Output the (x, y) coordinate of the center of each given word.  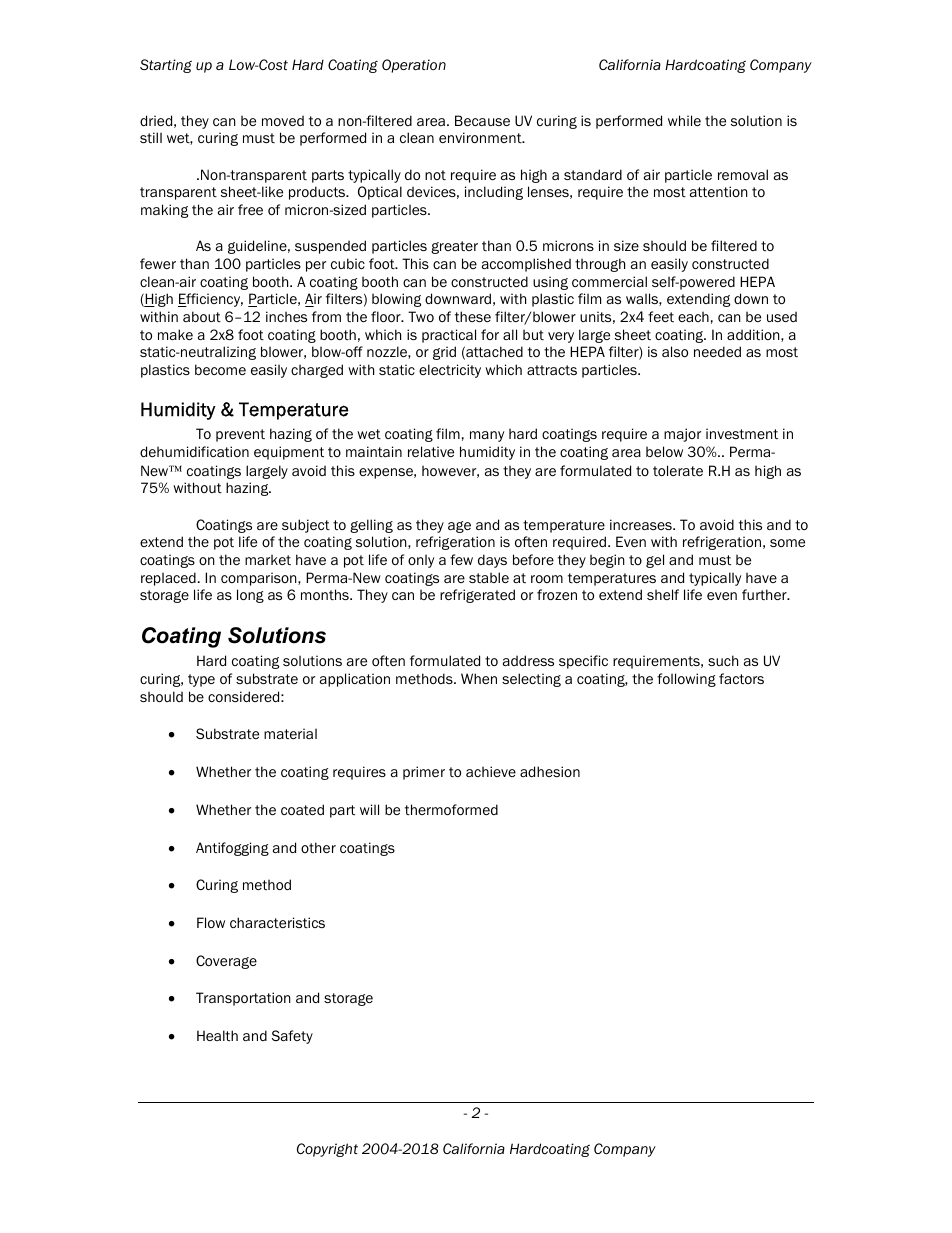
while (684, 120)
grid (444, 353)
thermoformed (451, 809)
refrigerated (477, 596)
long (250, 596)
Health (217, 1035)
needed (717, 351)
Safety (292, 1037)
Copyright (327, 1150)
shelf (663, 594)
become (220, 369)
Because (482, 120)
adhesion (550, 771)
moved (283, 120)
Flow (211, 922)
